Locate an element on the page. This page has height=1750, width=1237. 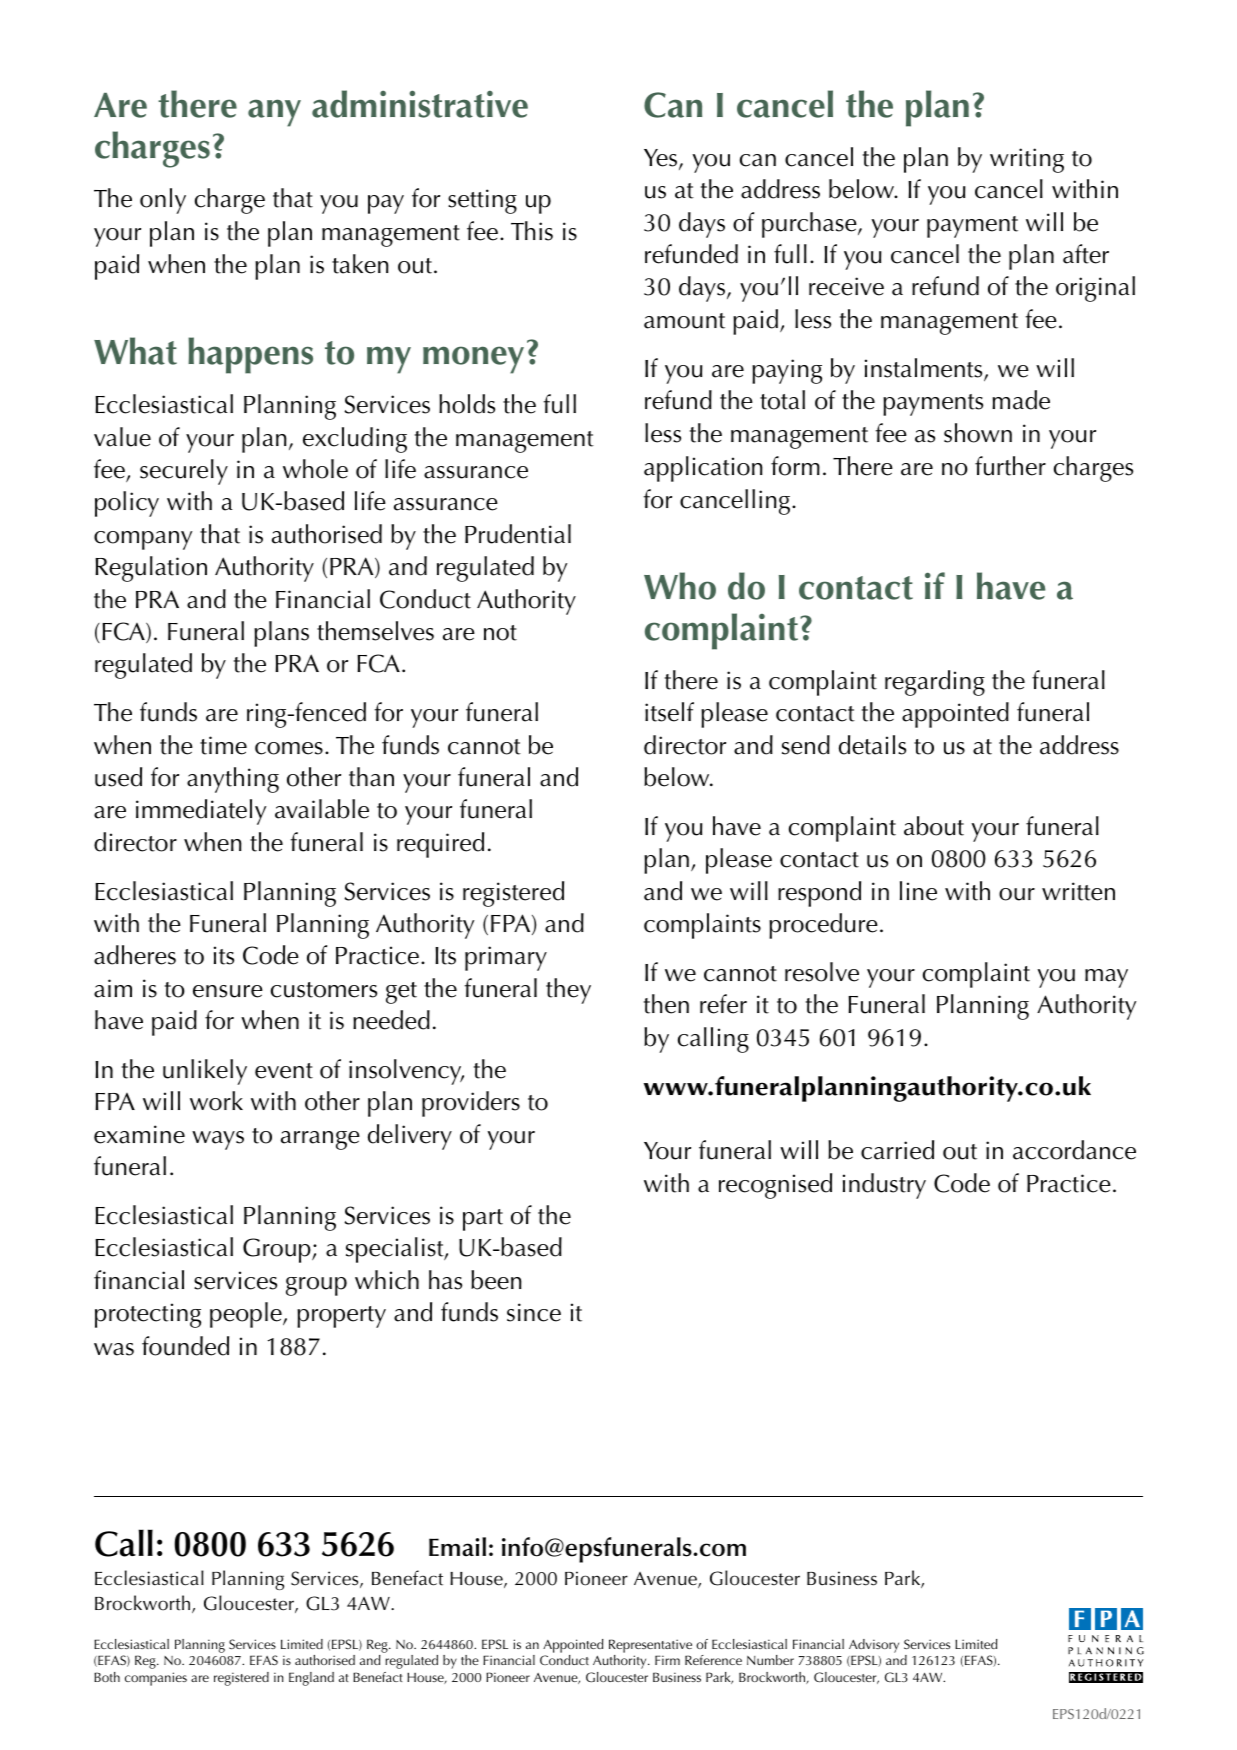
Yes is located at coordinates (662, 159).
